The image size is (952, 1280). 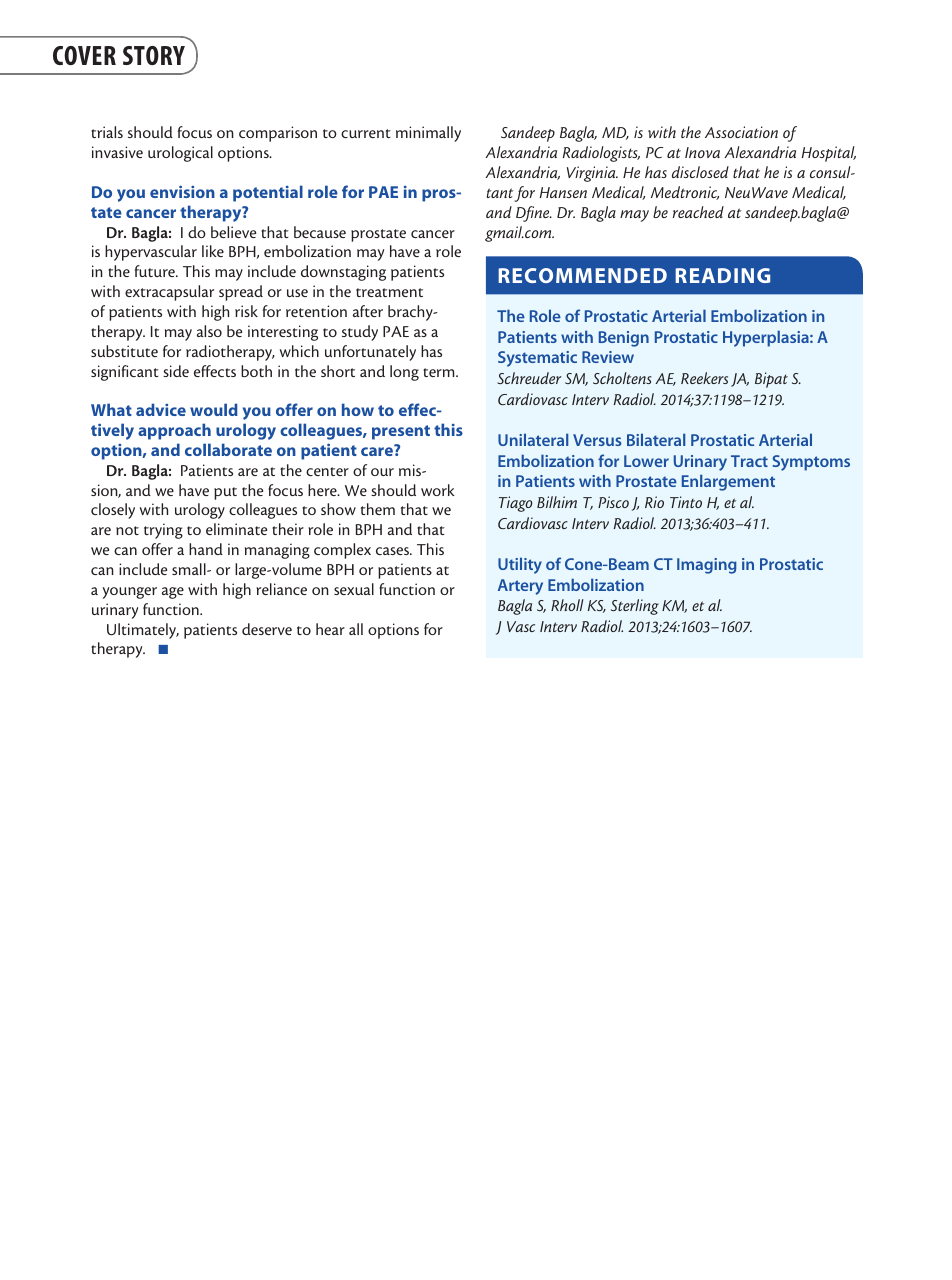 I want to click on Sterling, so click(x=635, y=607).
